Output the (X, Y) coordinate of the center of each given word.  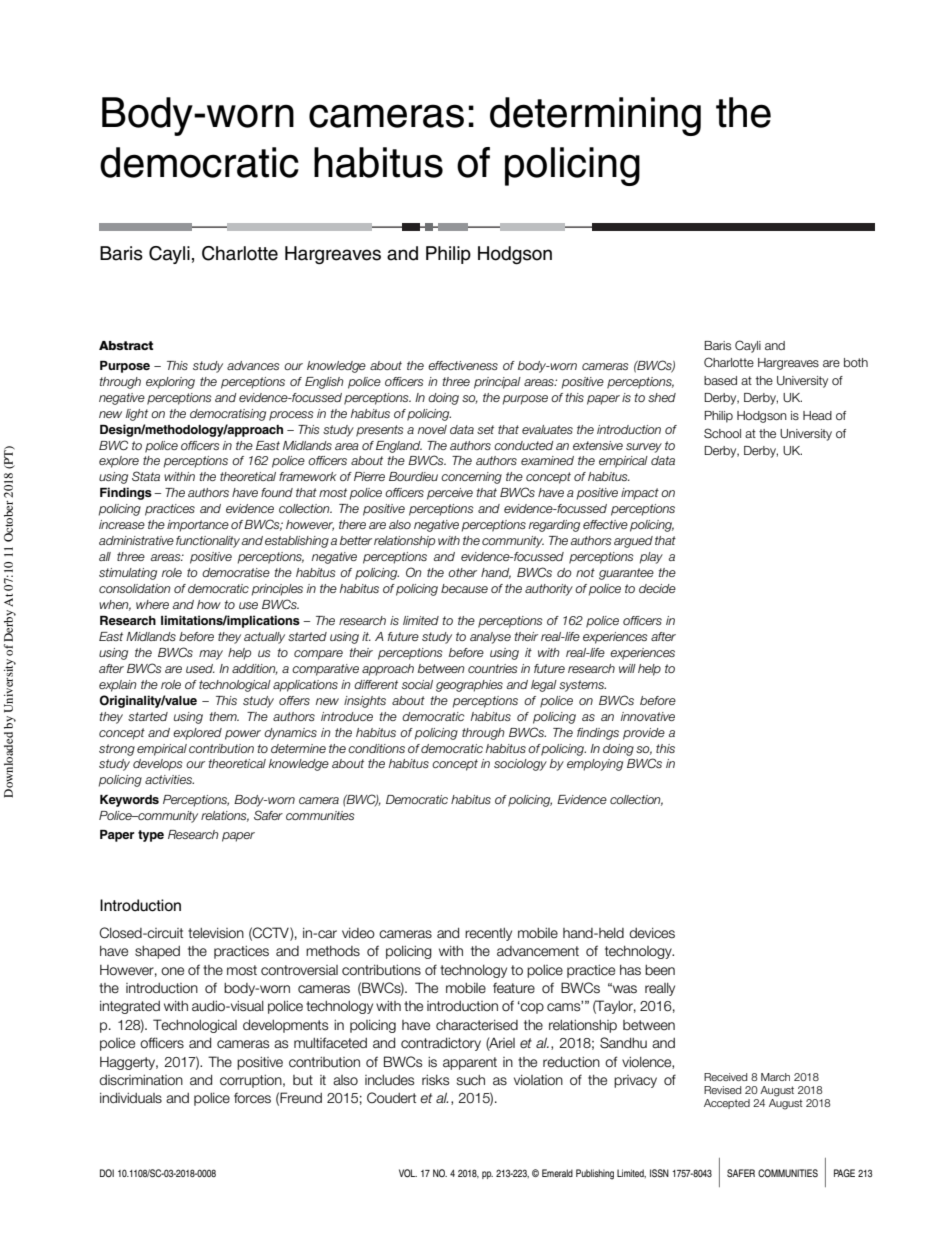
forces (252, 1098)
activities (169, 779)
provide (644, 734)
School (722, 433)
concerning (471, 478)
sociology (520, 765)
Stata (146, 476)
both (856, 362)
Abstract (126, 345)
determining (595, 116)
